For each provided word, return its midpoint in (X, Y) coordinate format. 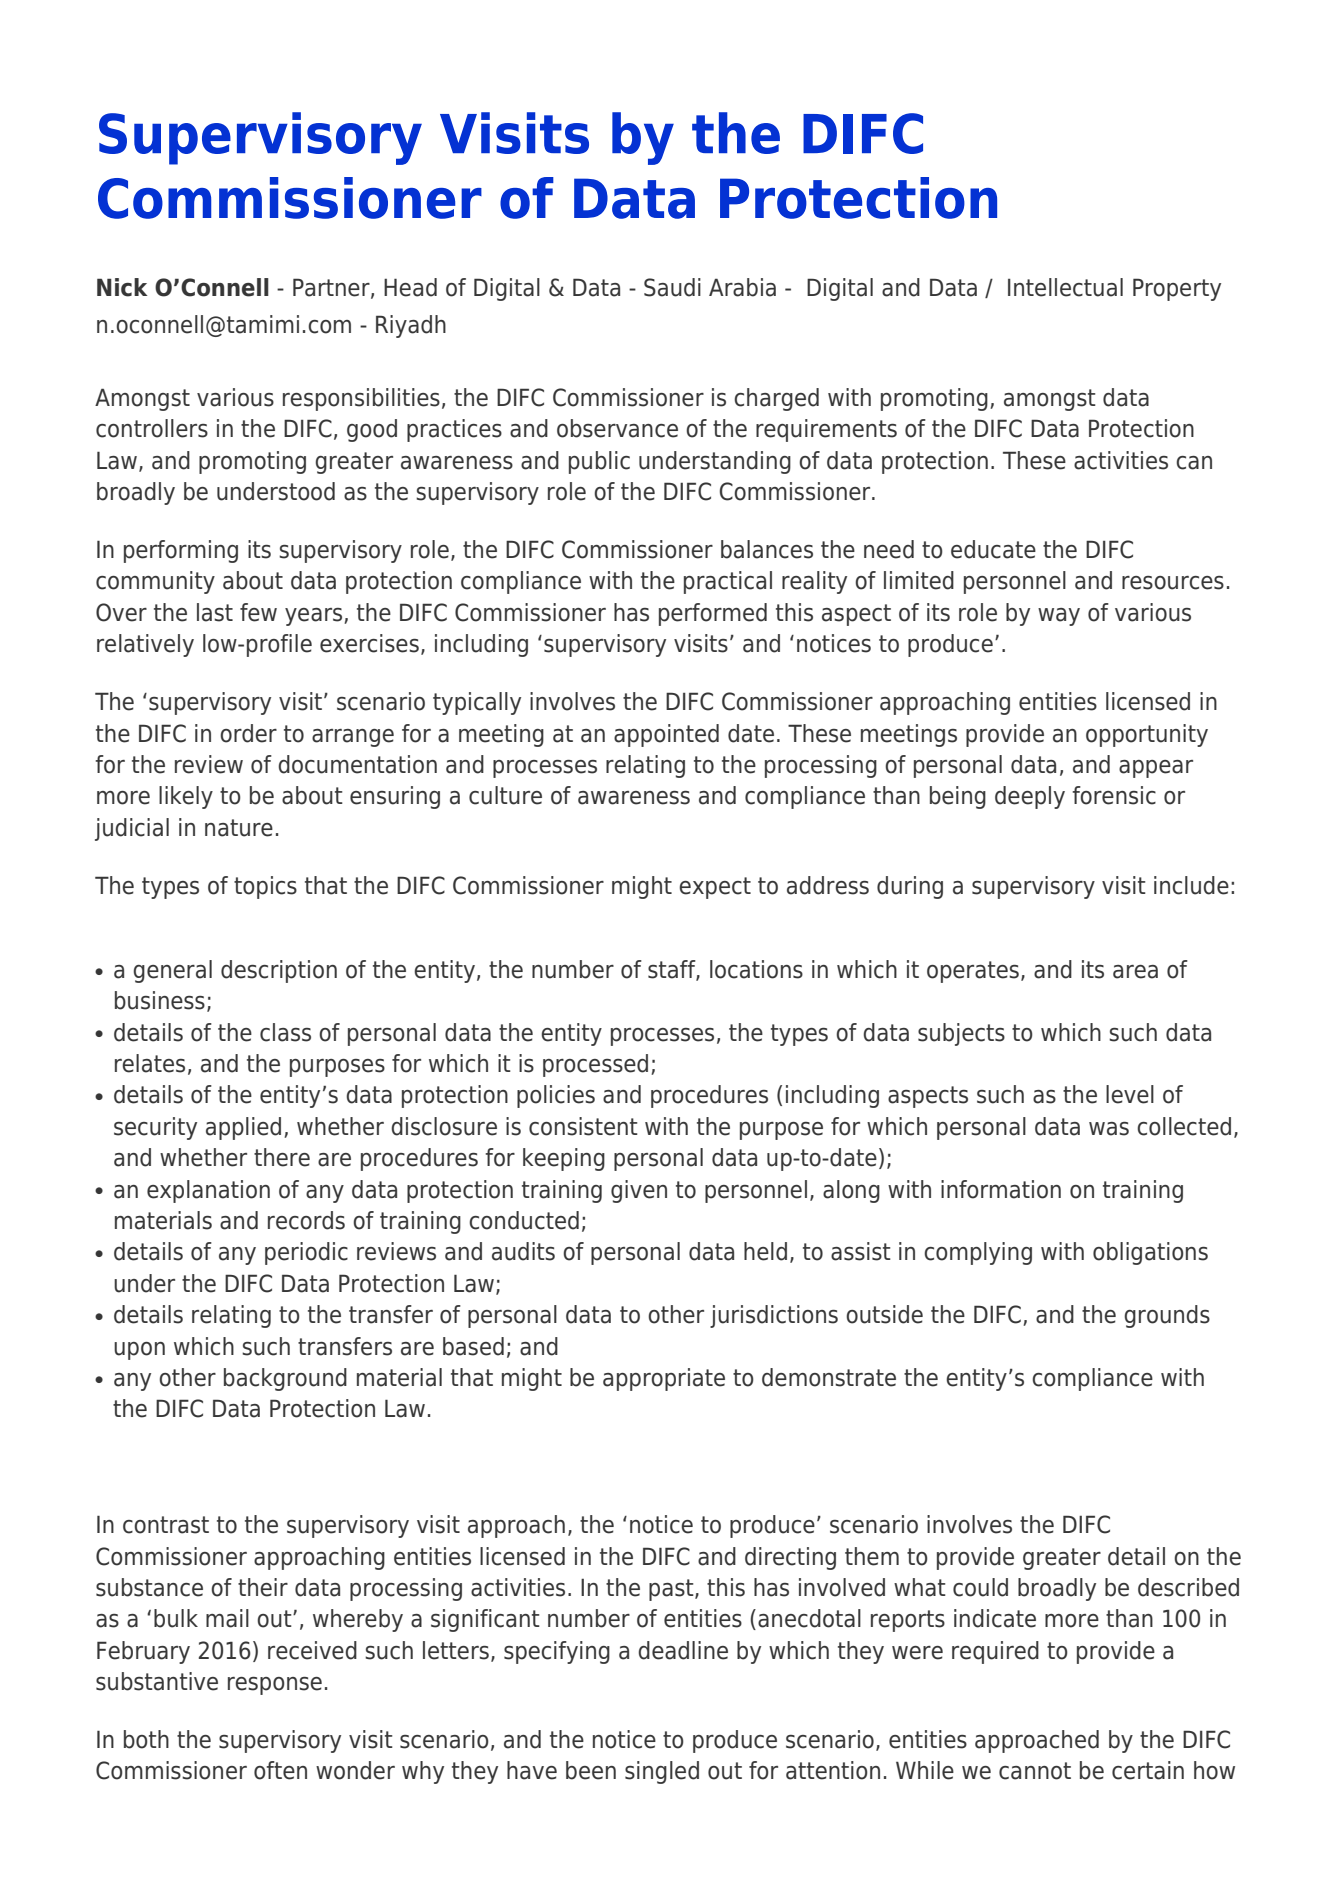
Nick (122, 287)
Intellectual (1065, 287)
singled (662, 1772)
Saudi (672, 287)
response (275, 1686)
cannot (1035, 1771)
